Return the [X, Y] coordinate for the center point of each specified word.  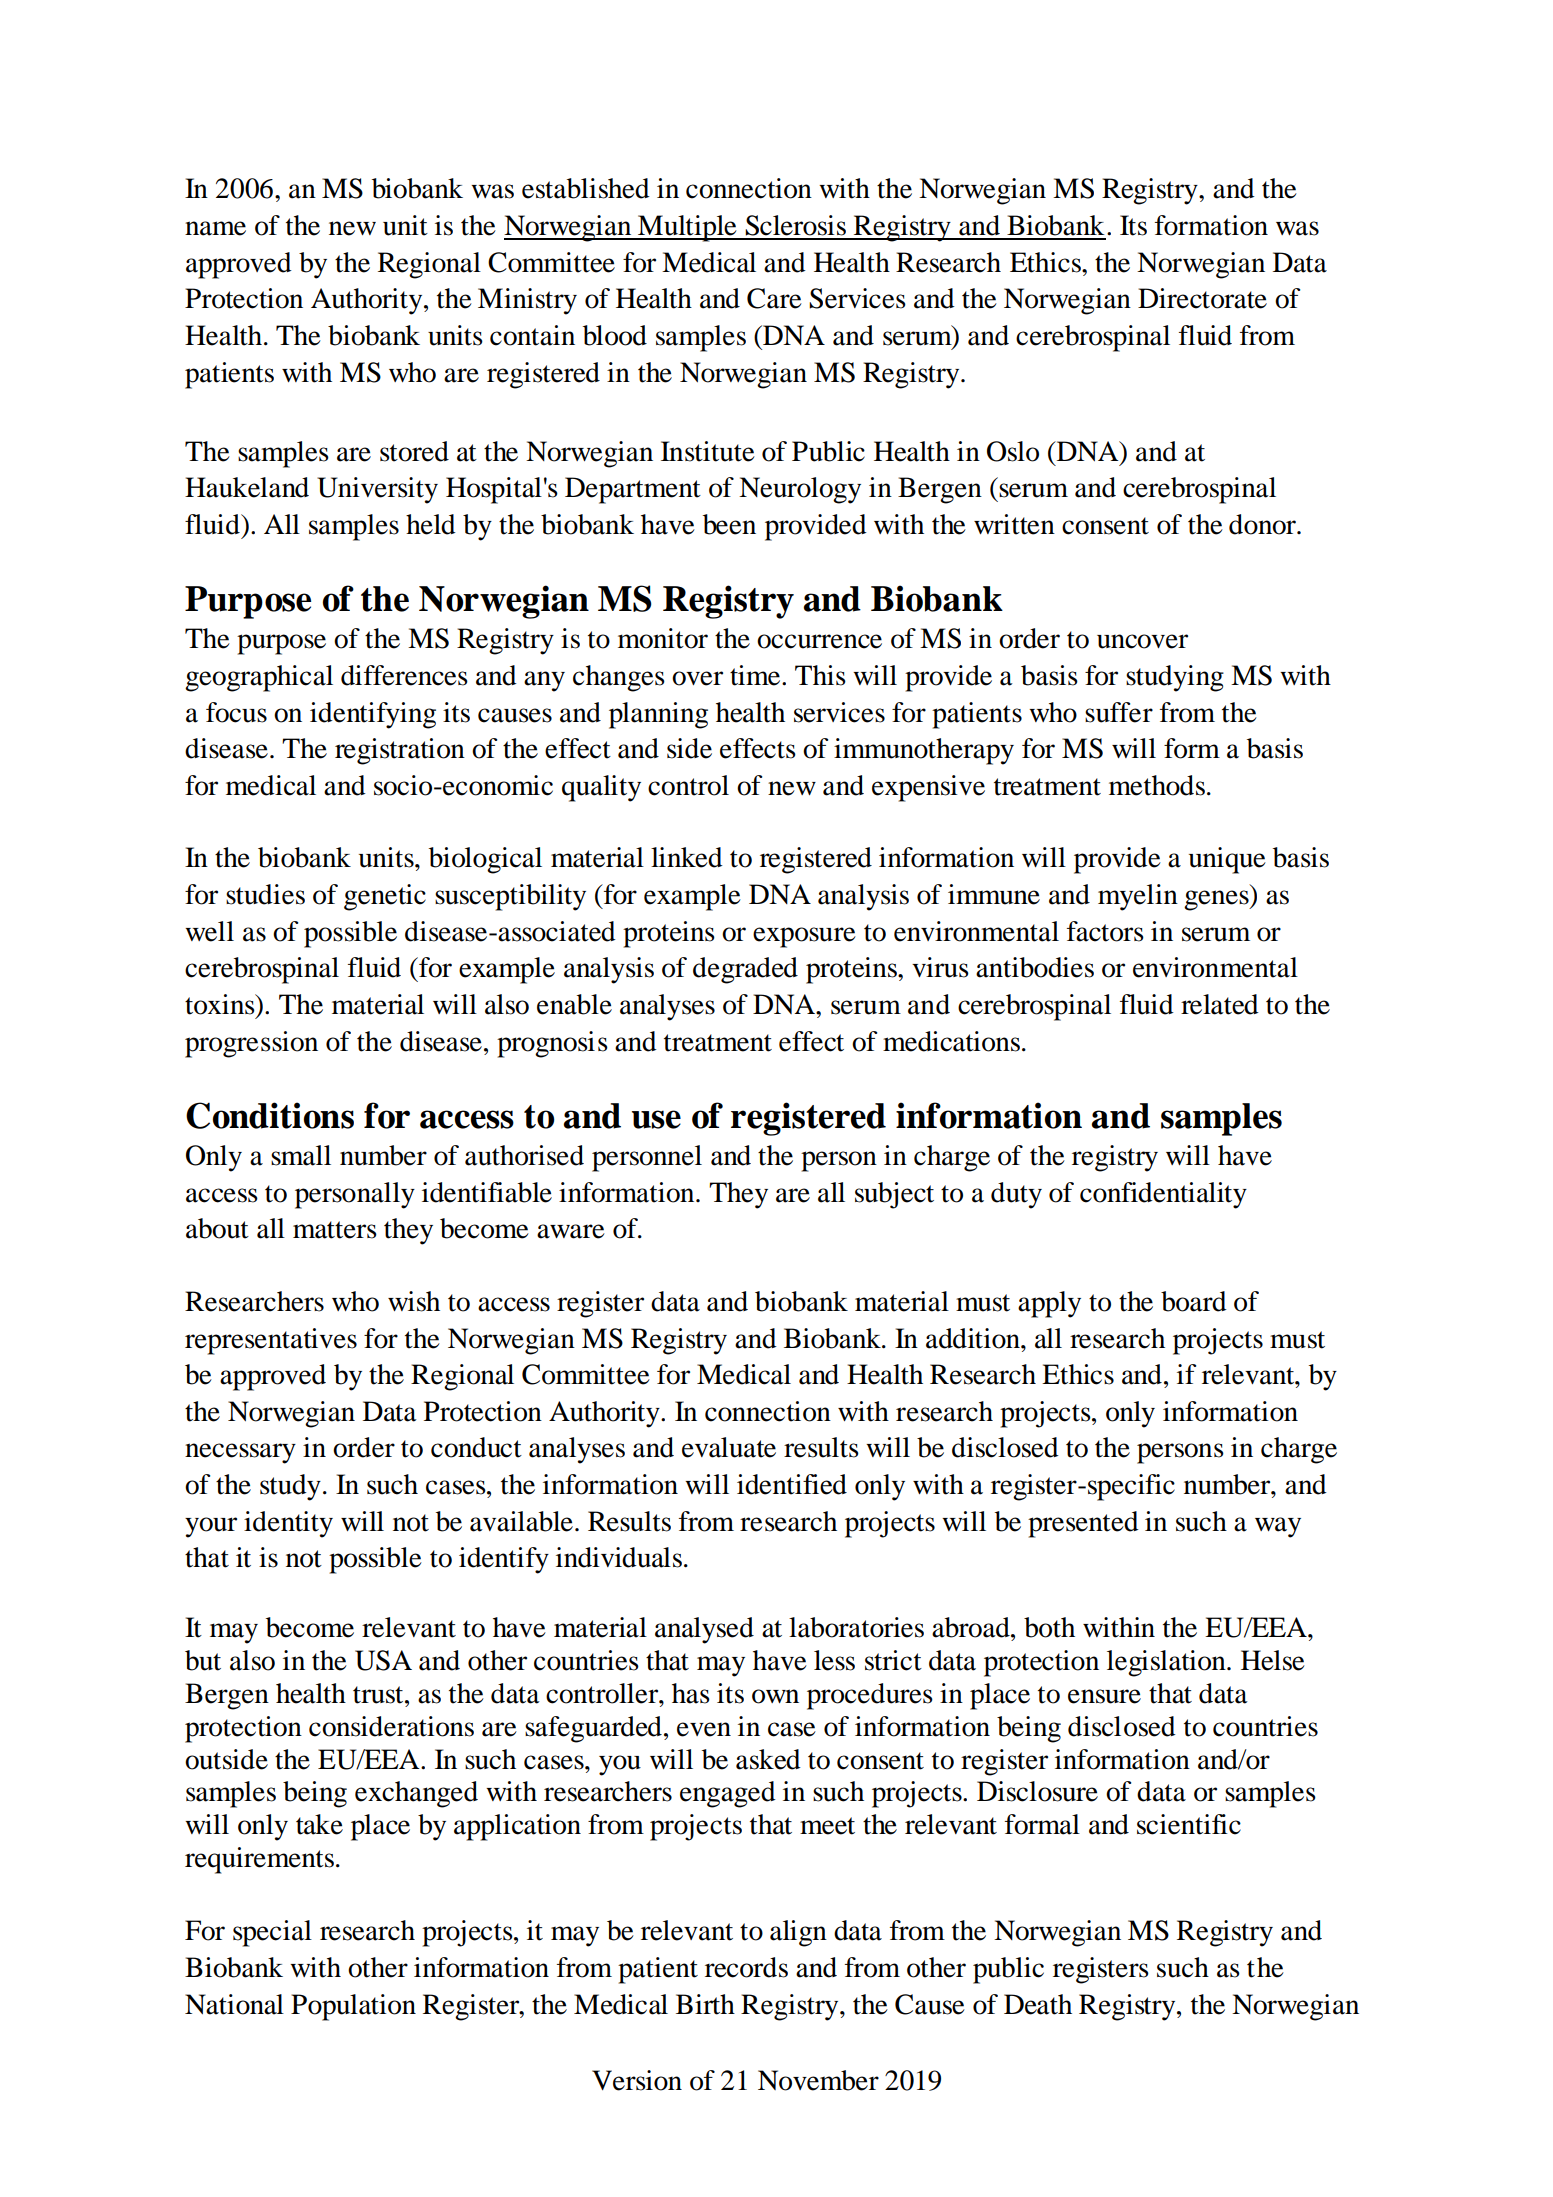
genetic [385, 897]
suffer [1119, 712]
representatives [271, 1341]
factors [1105, 931]
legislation [1167, 1663]
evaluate [729, 1447]
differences [404, 675]
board [1194, 1301]
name [215, 228]
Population [353, 2007]
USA [383, 1660]
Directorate [1202, 298]
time [756, 675]
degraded [745, 970]
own [775, 1696]
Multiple [687, 228]
